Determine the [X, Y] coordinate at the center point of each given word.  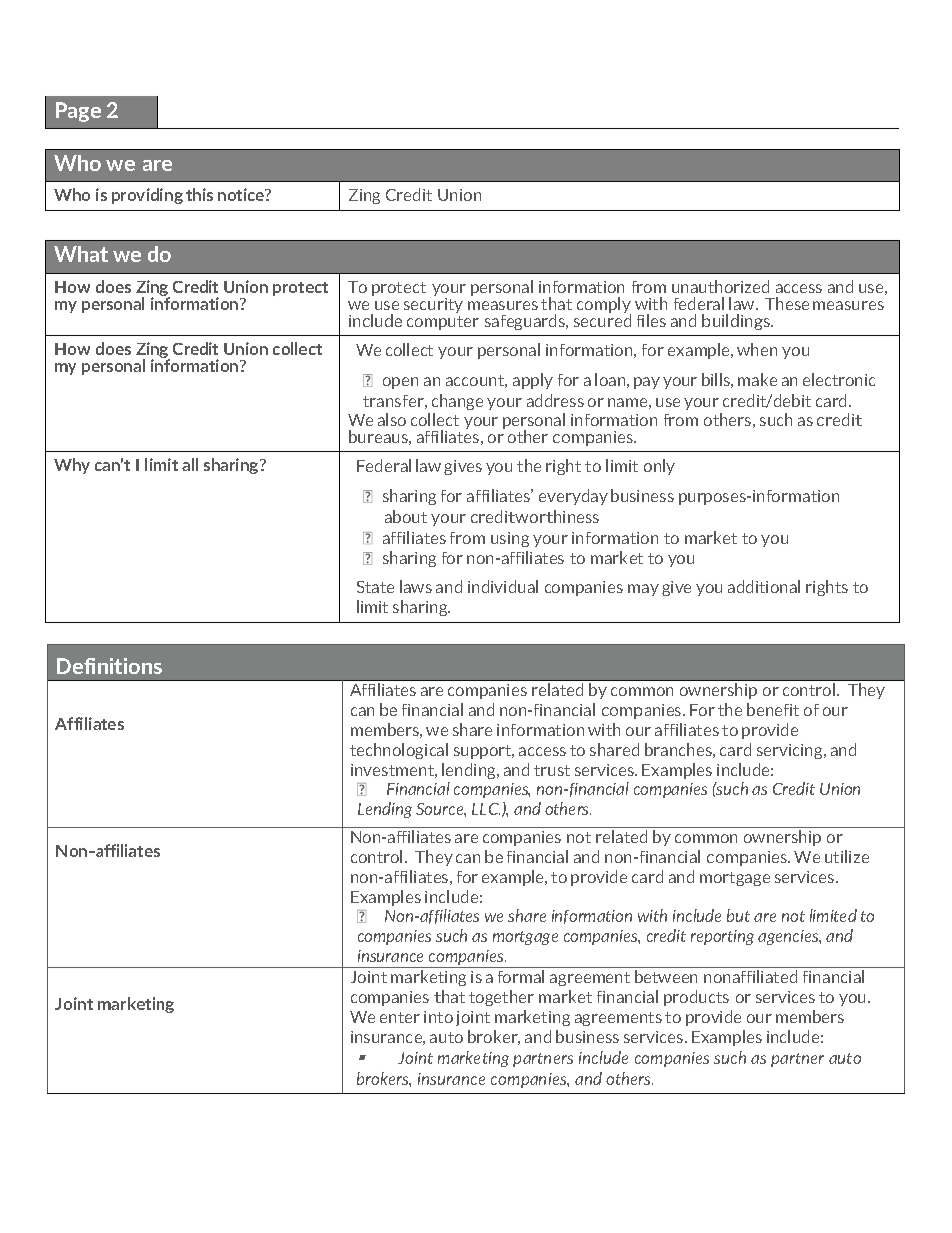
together [501, 998]
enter [400, 1017]
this [199, 194]
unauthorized [720, 286]
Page [78, 112]
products [696, 998]
